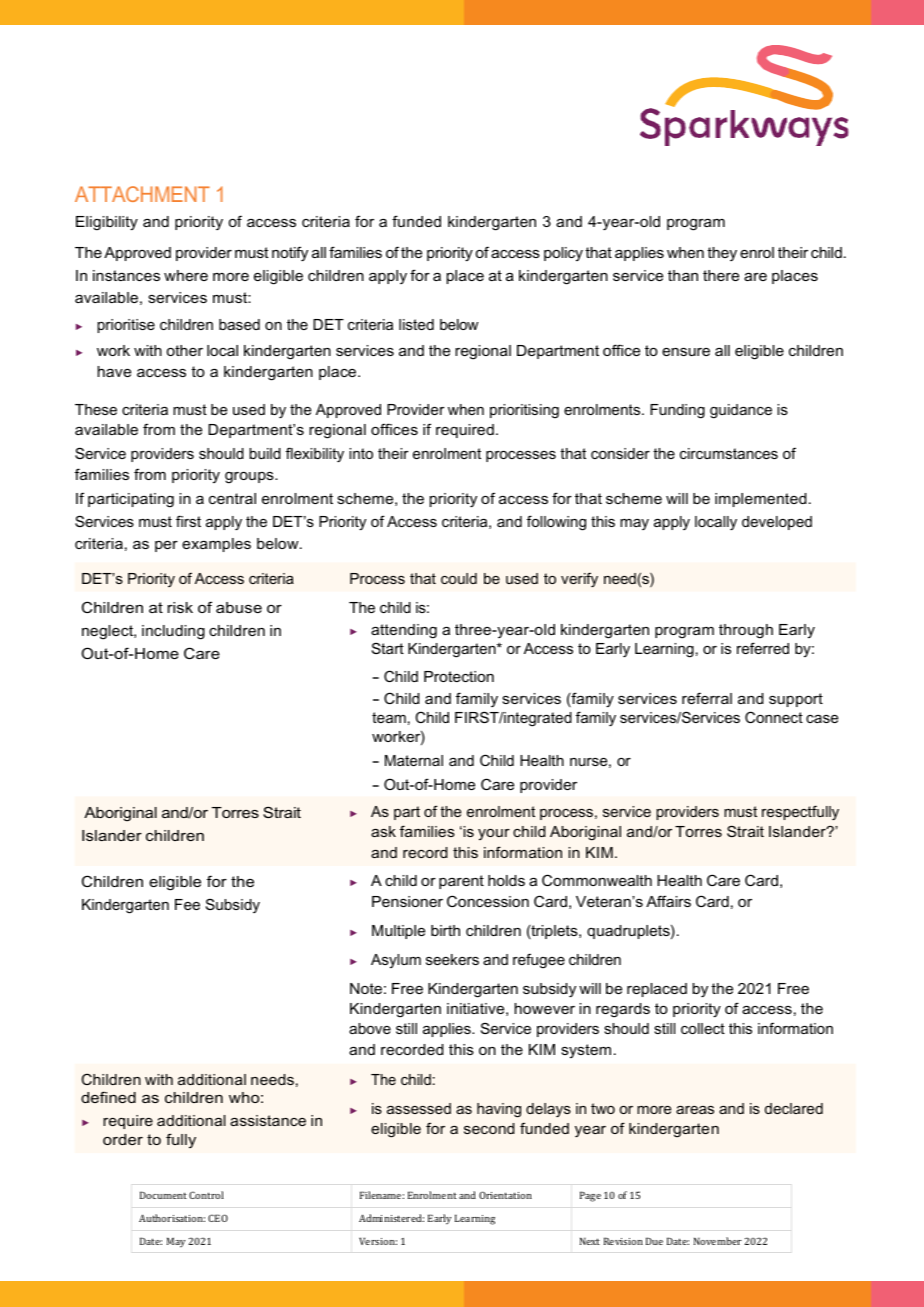 The image size is (924, 1307). Describe the element at coordinates (142, 194) in the screenshot. I see `ATTACHMENT` at that location.
